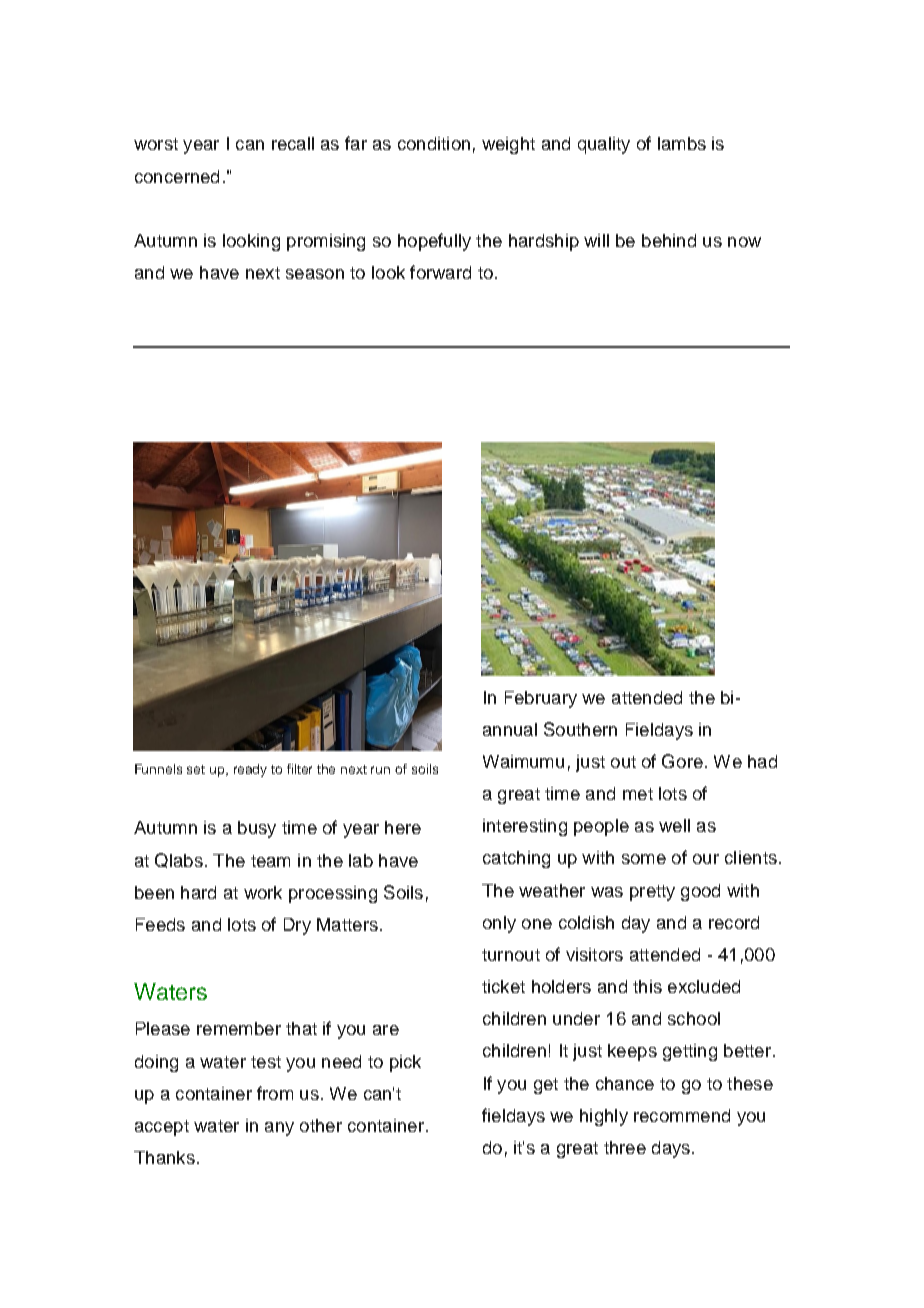 The image size is (924, 1308). What do you see at coordinates (682, 1115) in the screenshot?
I see `recommend` at bounding box center [682, 1115].
